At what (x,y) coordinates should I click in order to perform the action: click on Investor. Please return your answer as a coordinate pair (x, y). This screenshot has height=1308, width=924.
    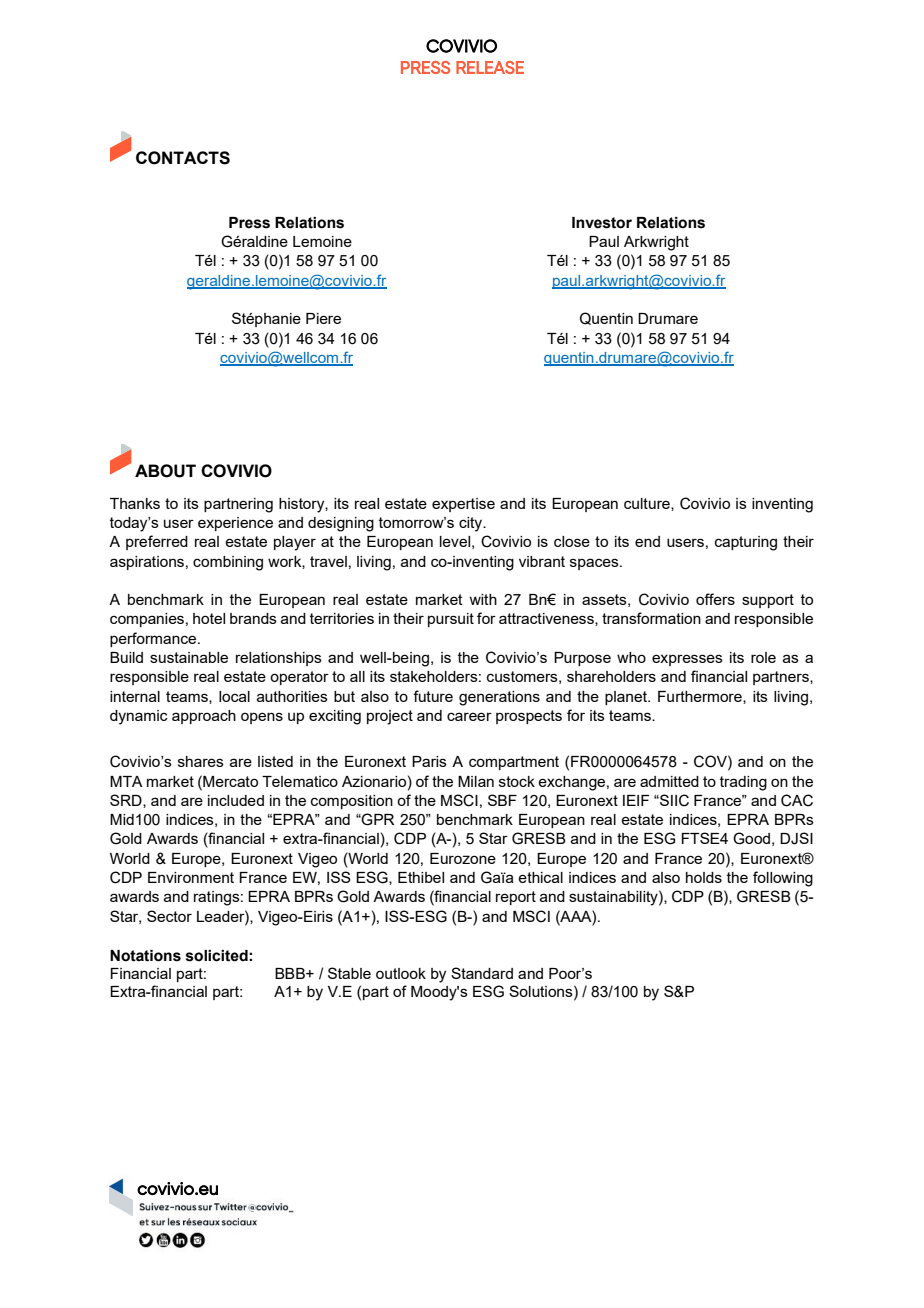
    Looking at the image, I should click on (602, 223).
